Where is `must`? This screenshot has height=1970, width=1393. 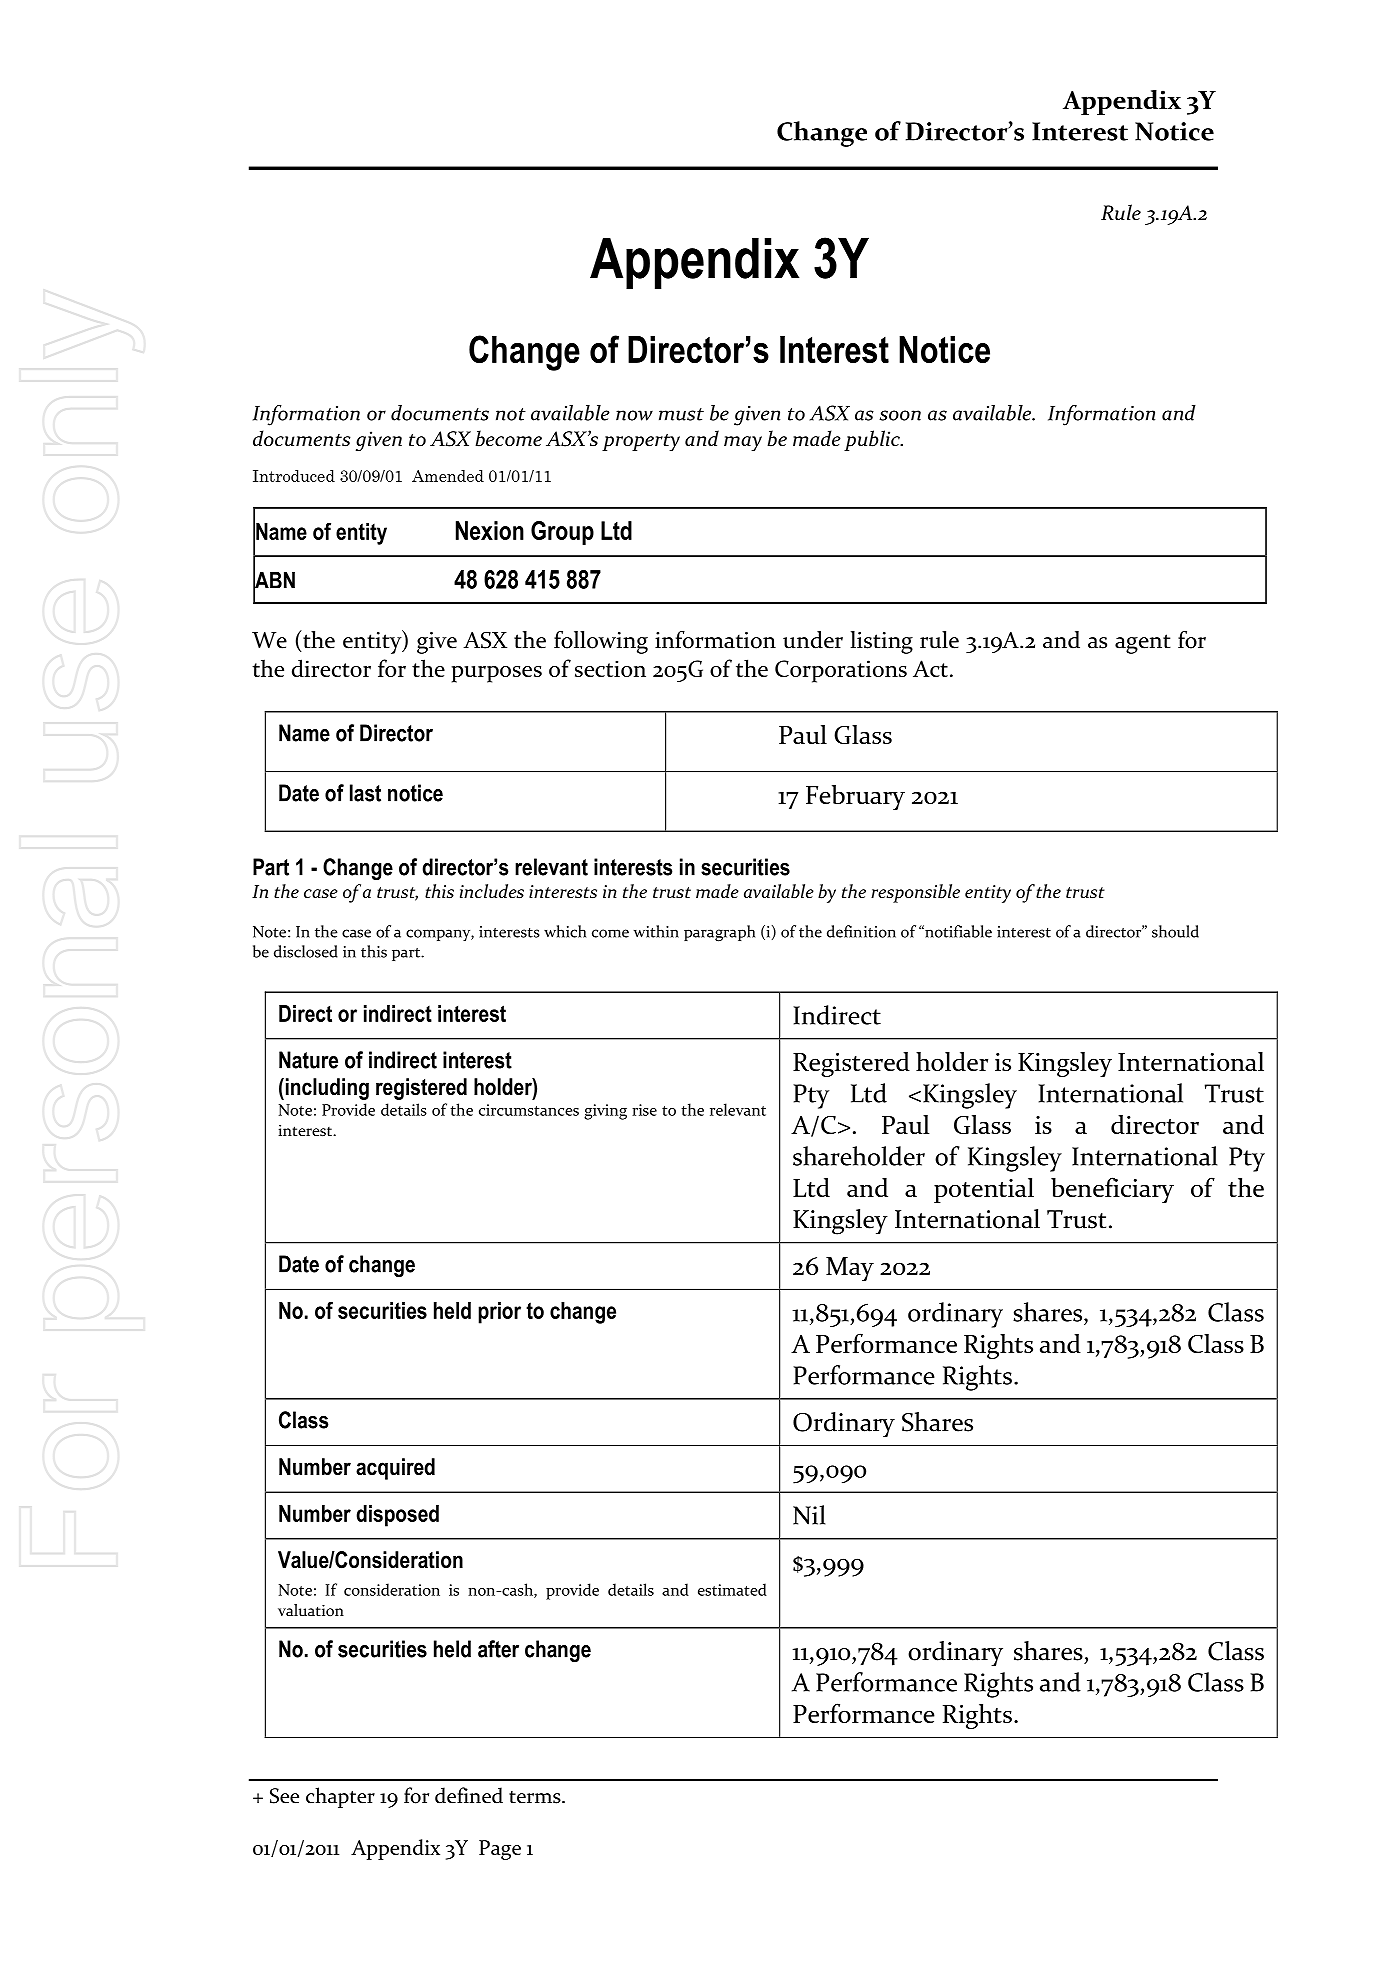 must is located at coordinates (681, 414).
